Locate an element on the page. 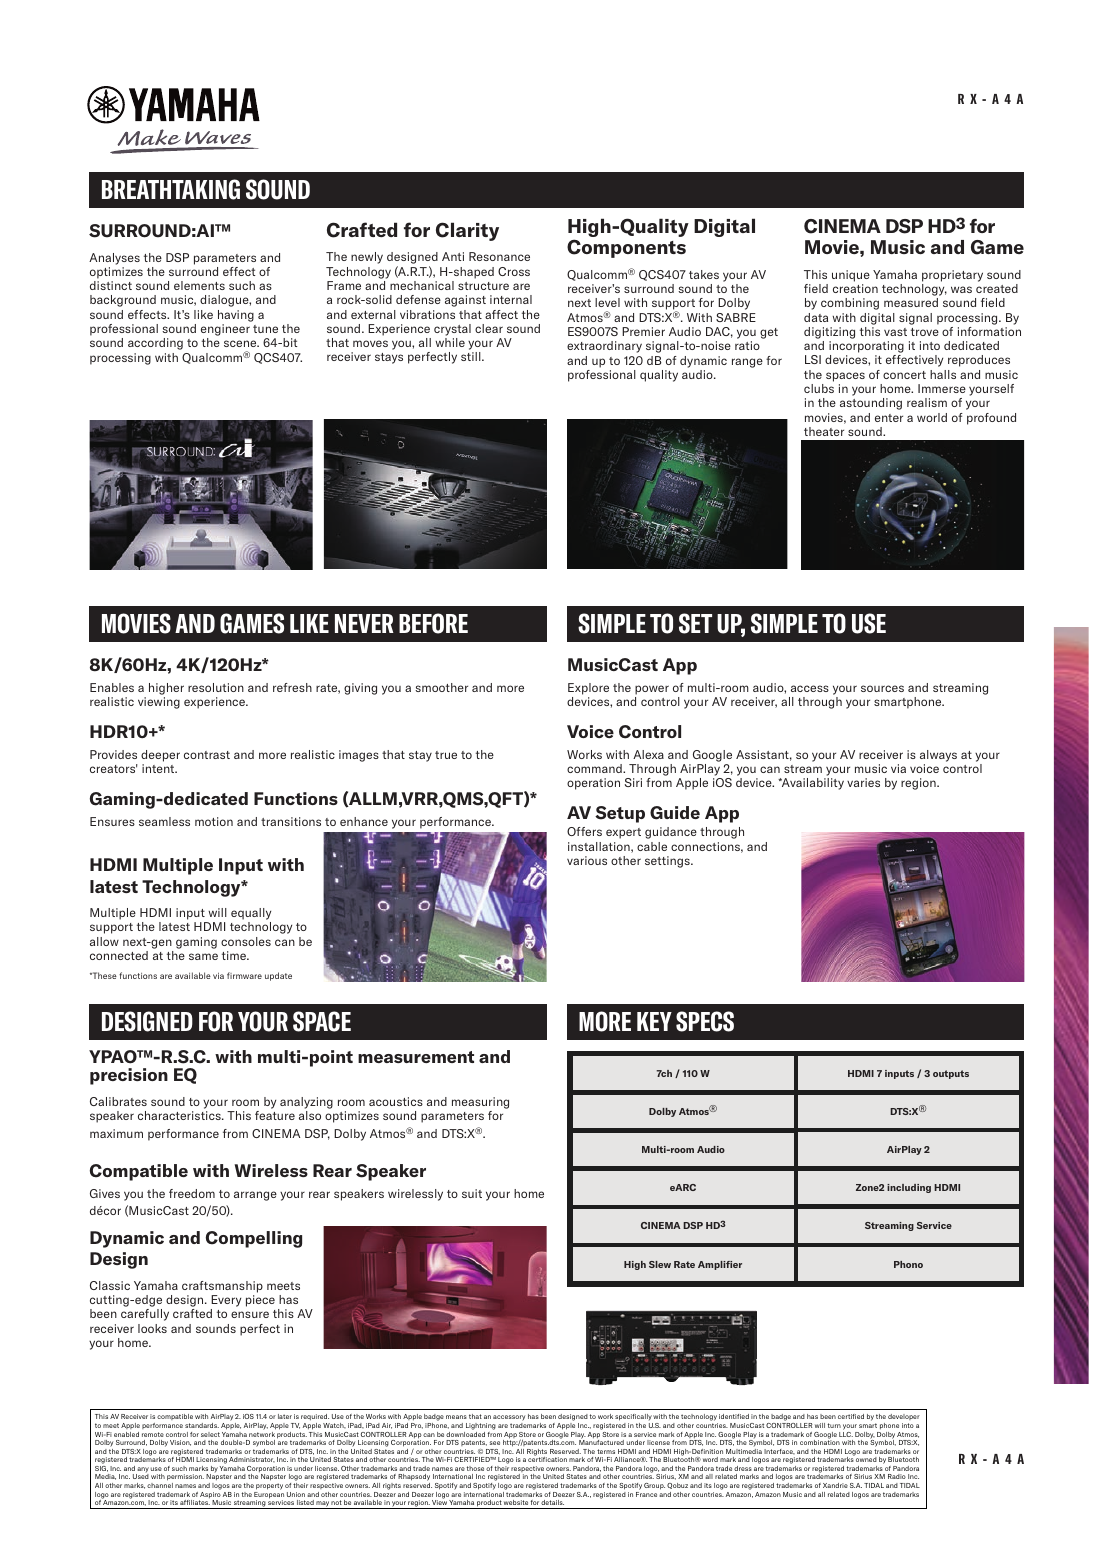 The width and height of the document is (1114, 1554). Explore is located at coordinates (588, 689).
